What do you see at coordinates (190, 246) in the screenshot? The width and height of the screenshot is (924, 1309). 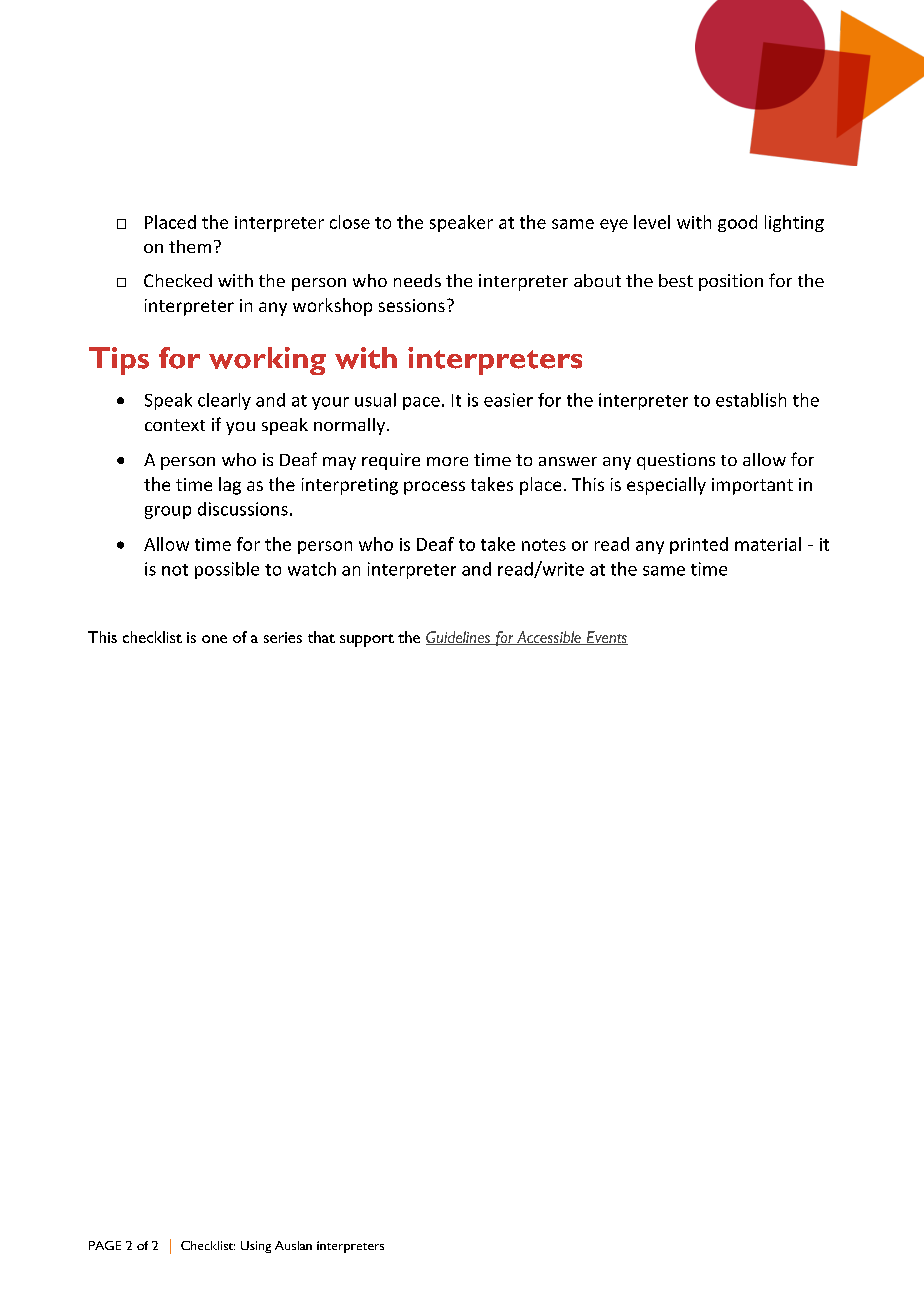 I see `them` at bounding box center [190, 246].
